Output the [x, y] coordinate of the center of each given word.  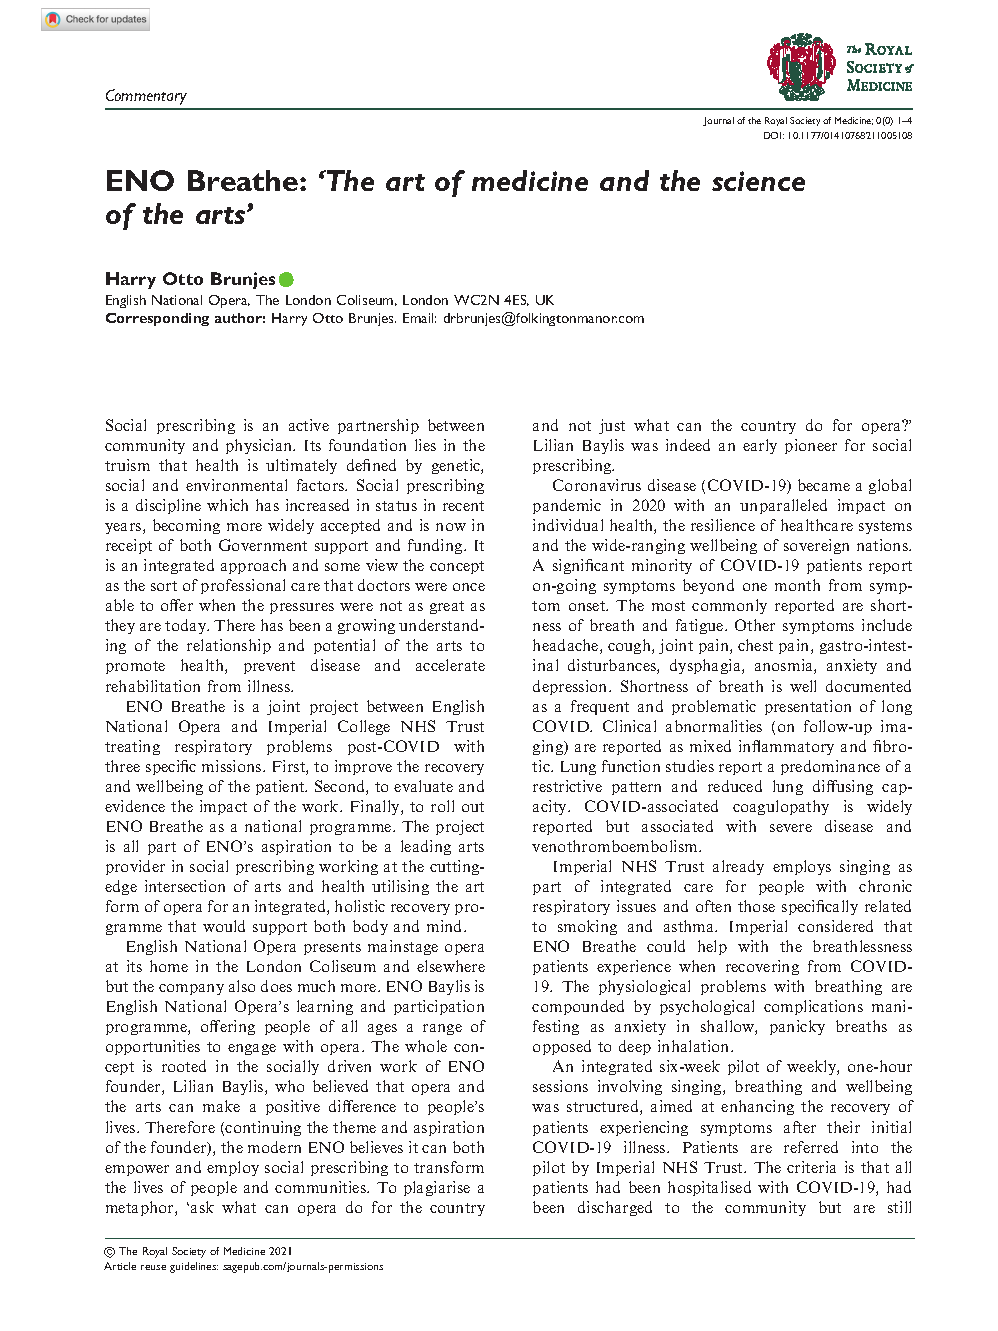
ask [202, 1207]
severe [791, 828]
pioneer [811, 446]
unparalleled [783, 506]
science [758, 181]
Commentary [146, 97]
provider [135, 867]
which [227, 505]
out [473, 807]
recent [463, 506]
